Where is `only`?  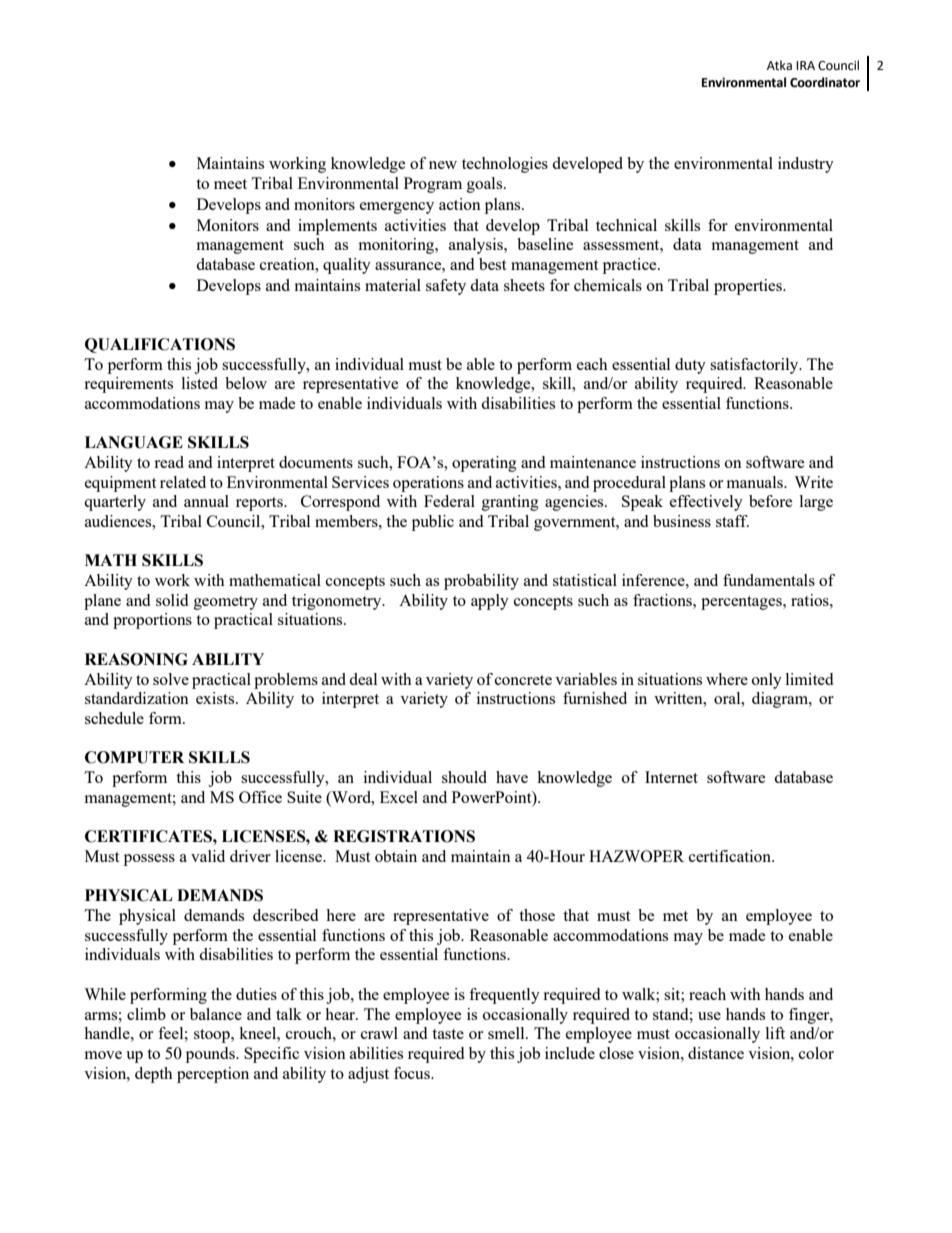
only is located at coordinates (767, 681).
